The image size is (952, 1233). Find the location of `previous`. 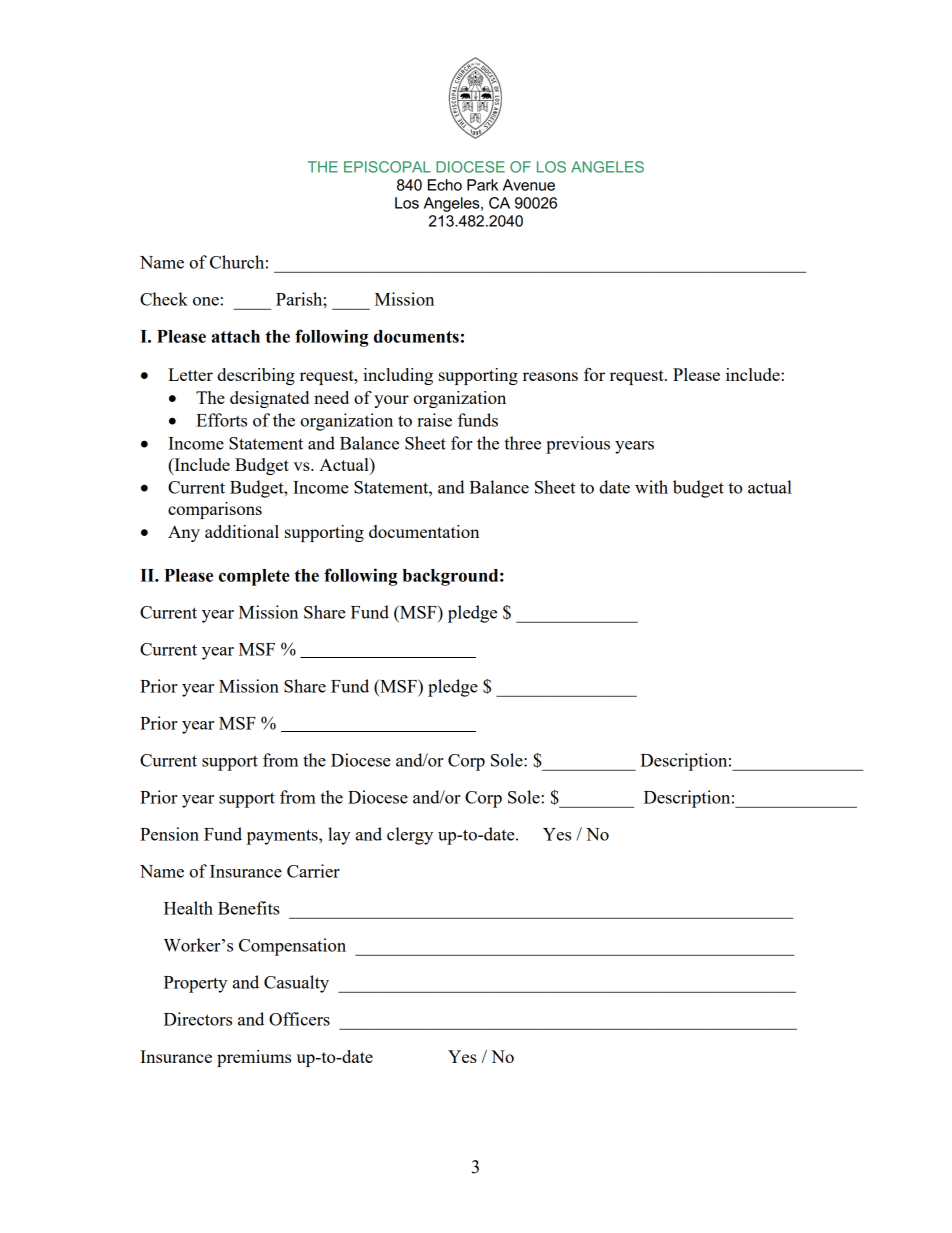

previous is located at coordinates (578, 445).
